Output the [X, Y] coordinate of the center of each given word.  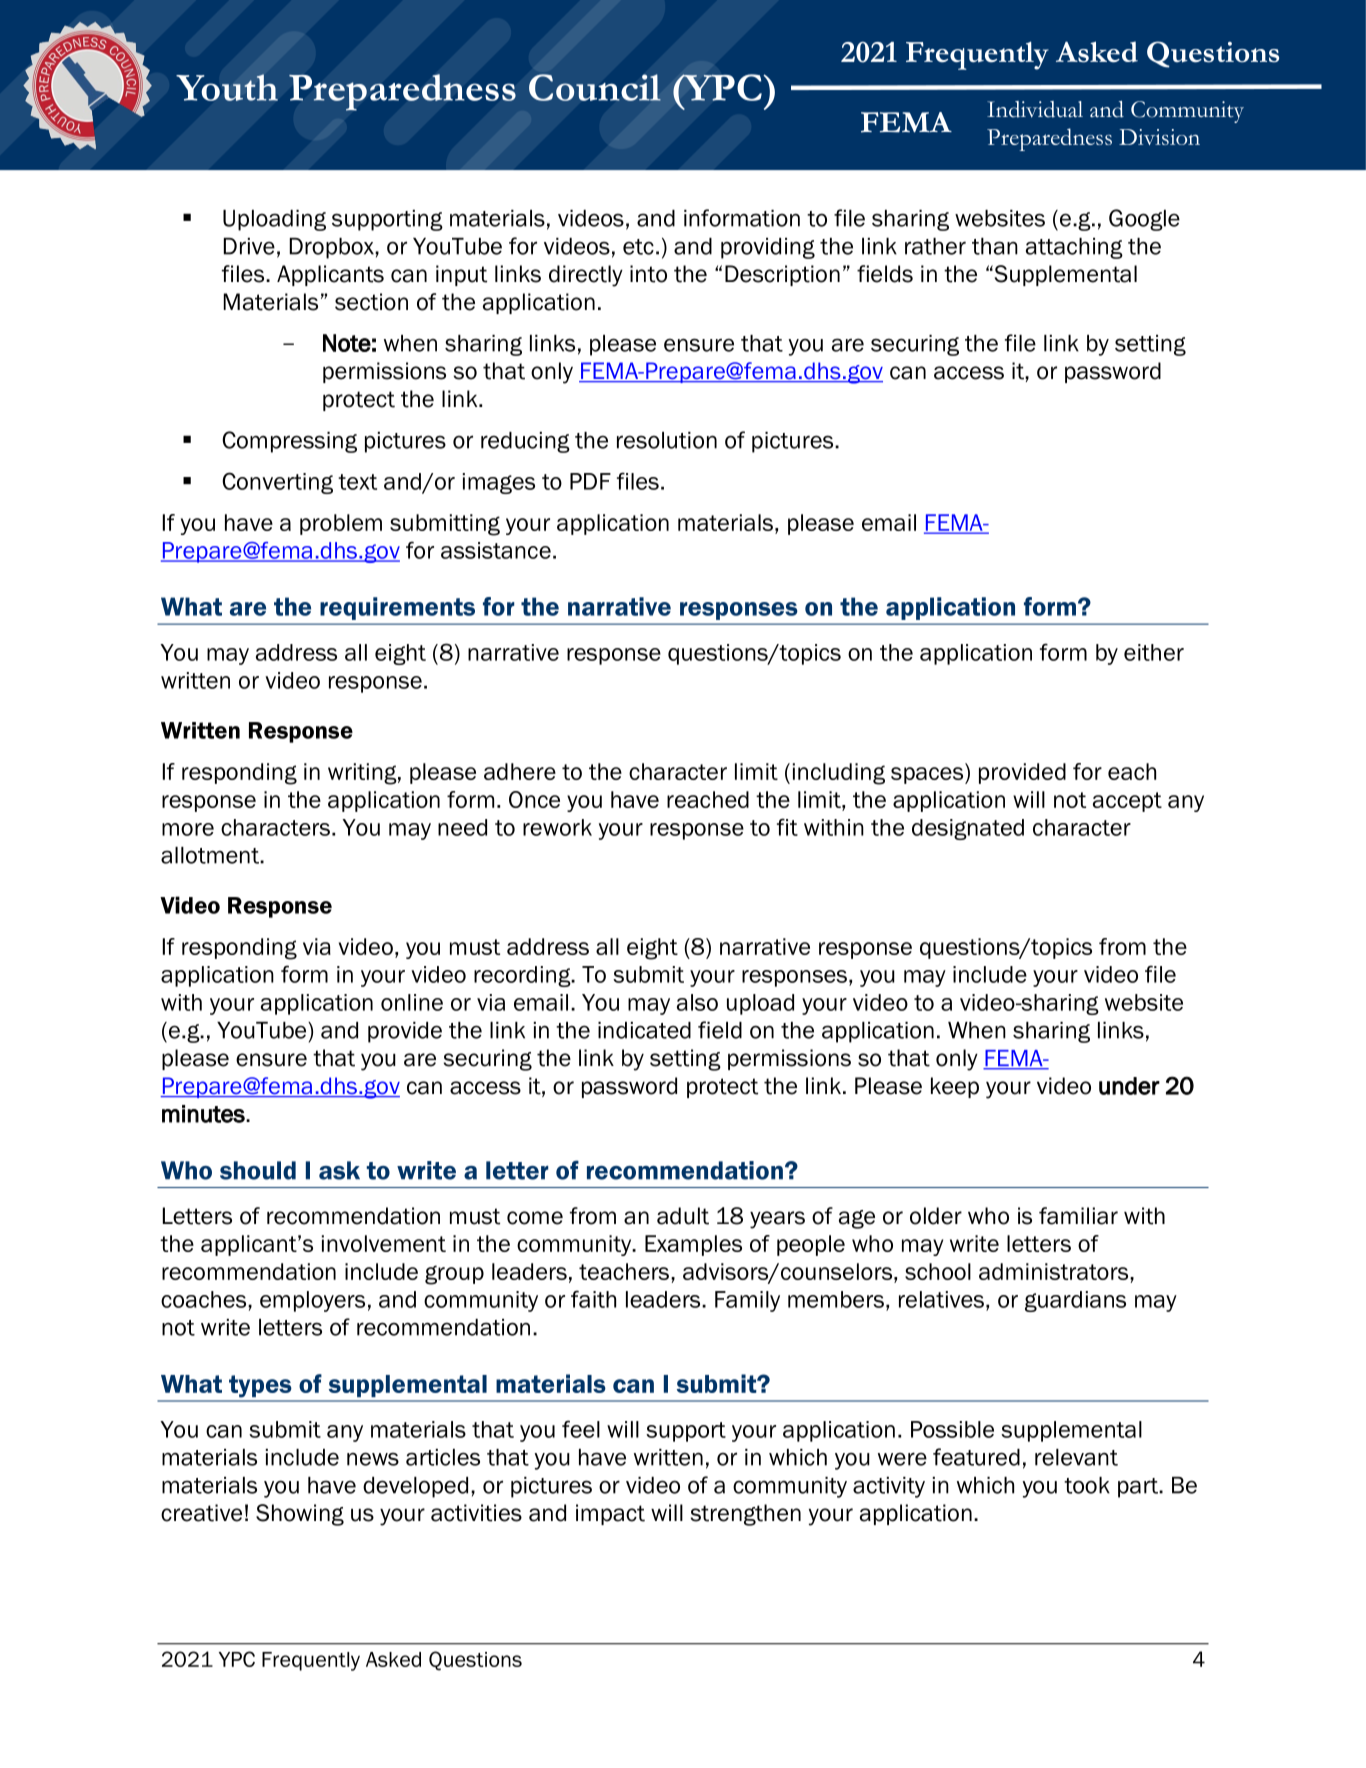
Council [595, 87]
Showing [300, 1515]
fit [787, 827]
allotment [211, 855]
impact [610, 1514]
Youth [227, 87]
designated [968, 829]
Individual [1035, 109]
